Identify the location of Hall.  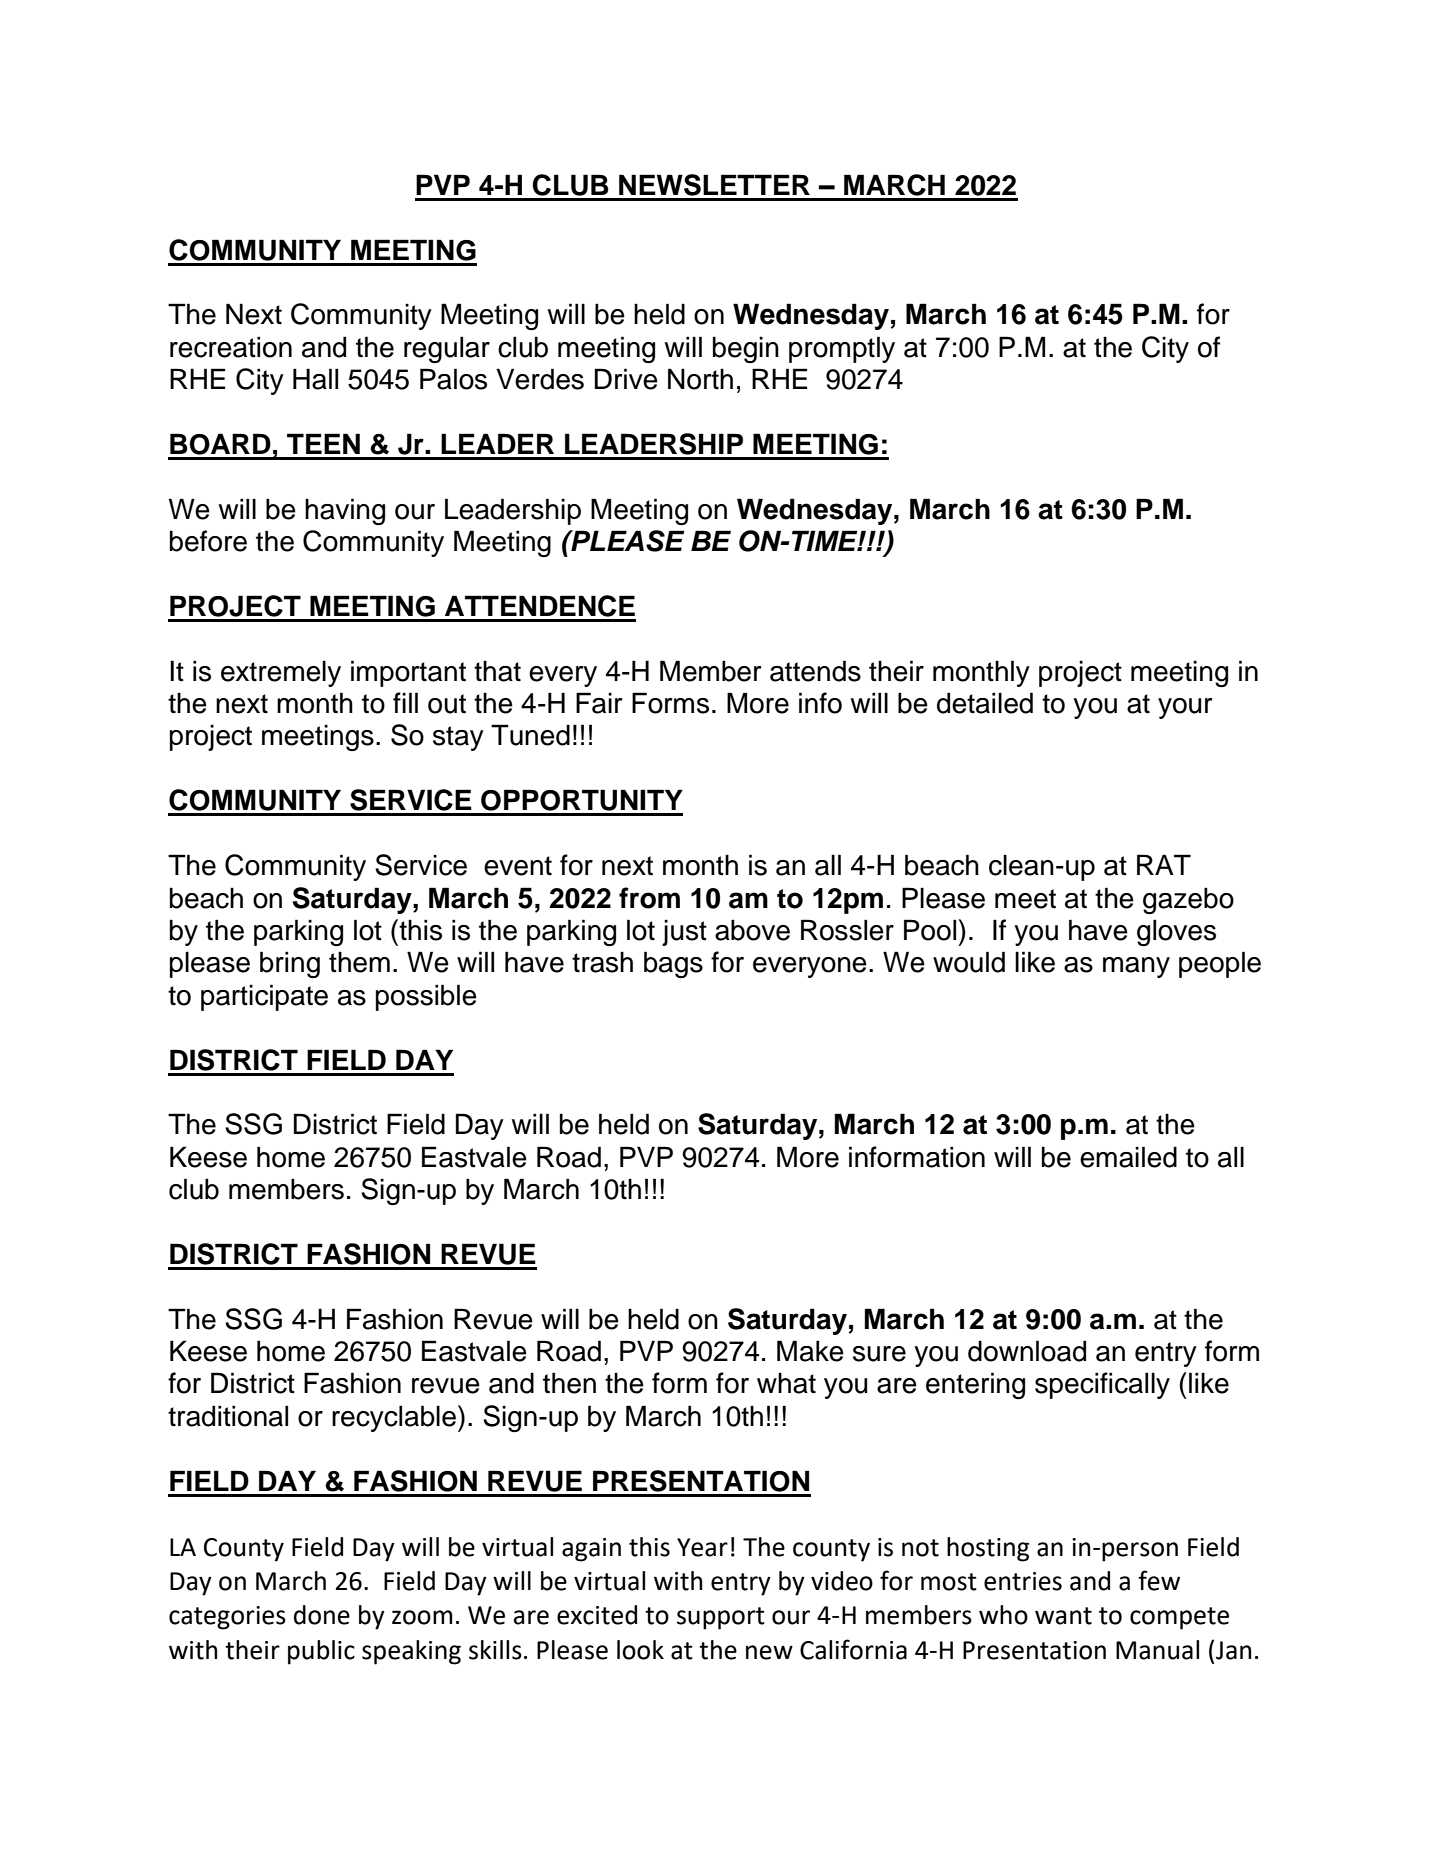
(315, 379).
